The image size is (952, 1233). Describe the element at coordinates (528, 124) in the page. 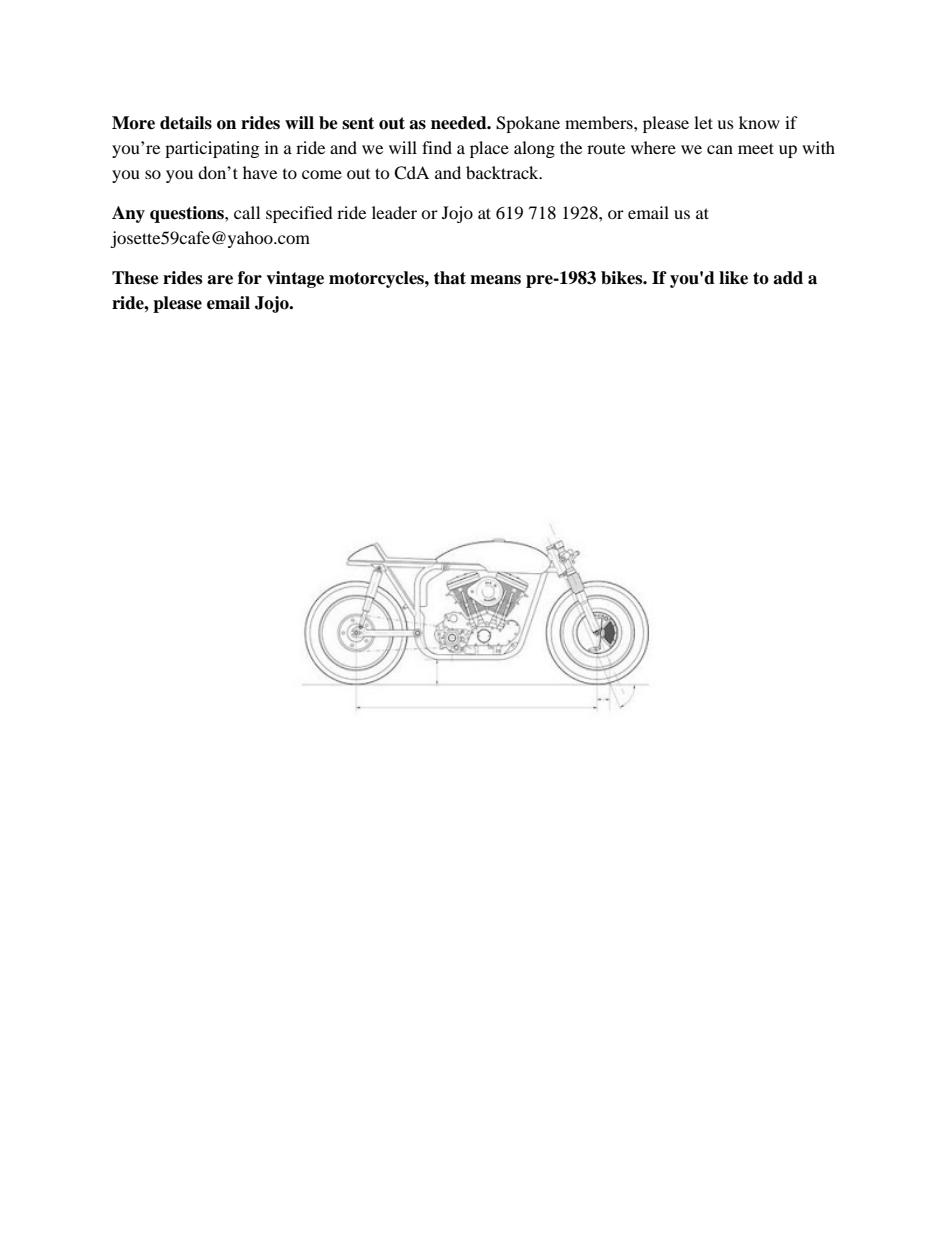

I see `Spokane` at that location.
